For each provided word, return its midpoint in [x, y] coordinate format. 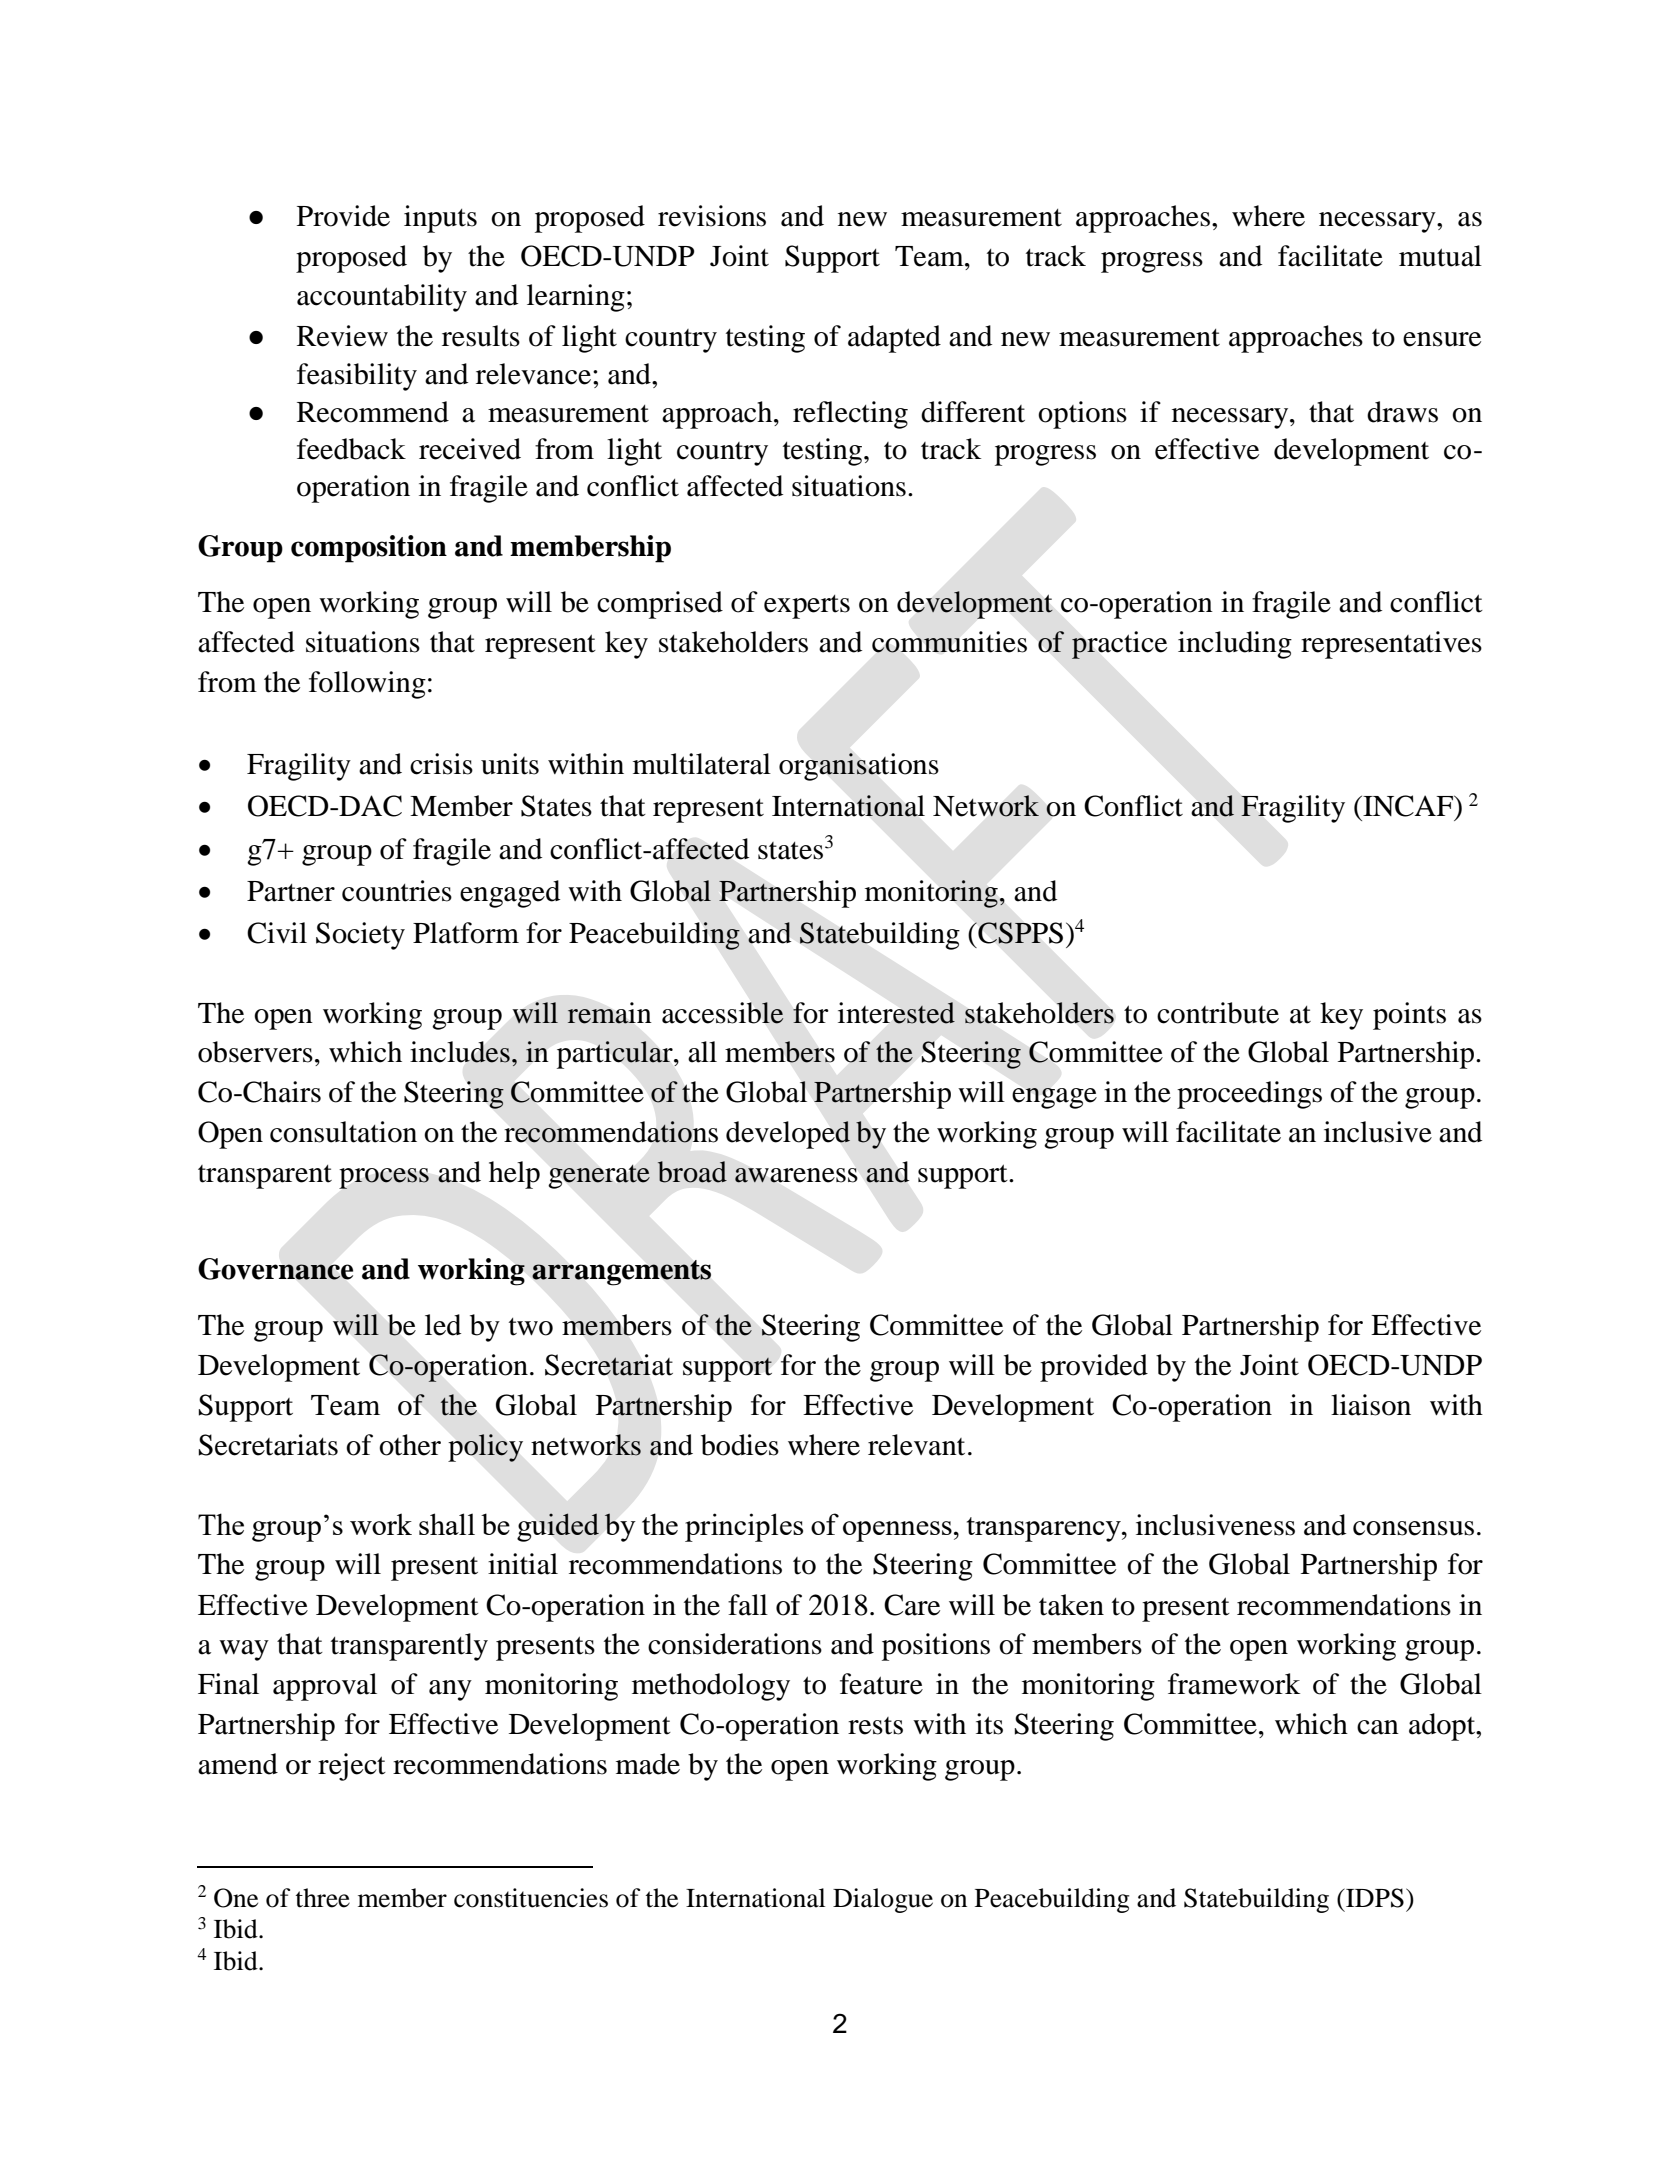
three [322, 1898]
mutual [1440, 256]
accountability [382, 298]
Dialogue [883, 1900]
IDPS [1374, 1898]
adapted [894, 339]
